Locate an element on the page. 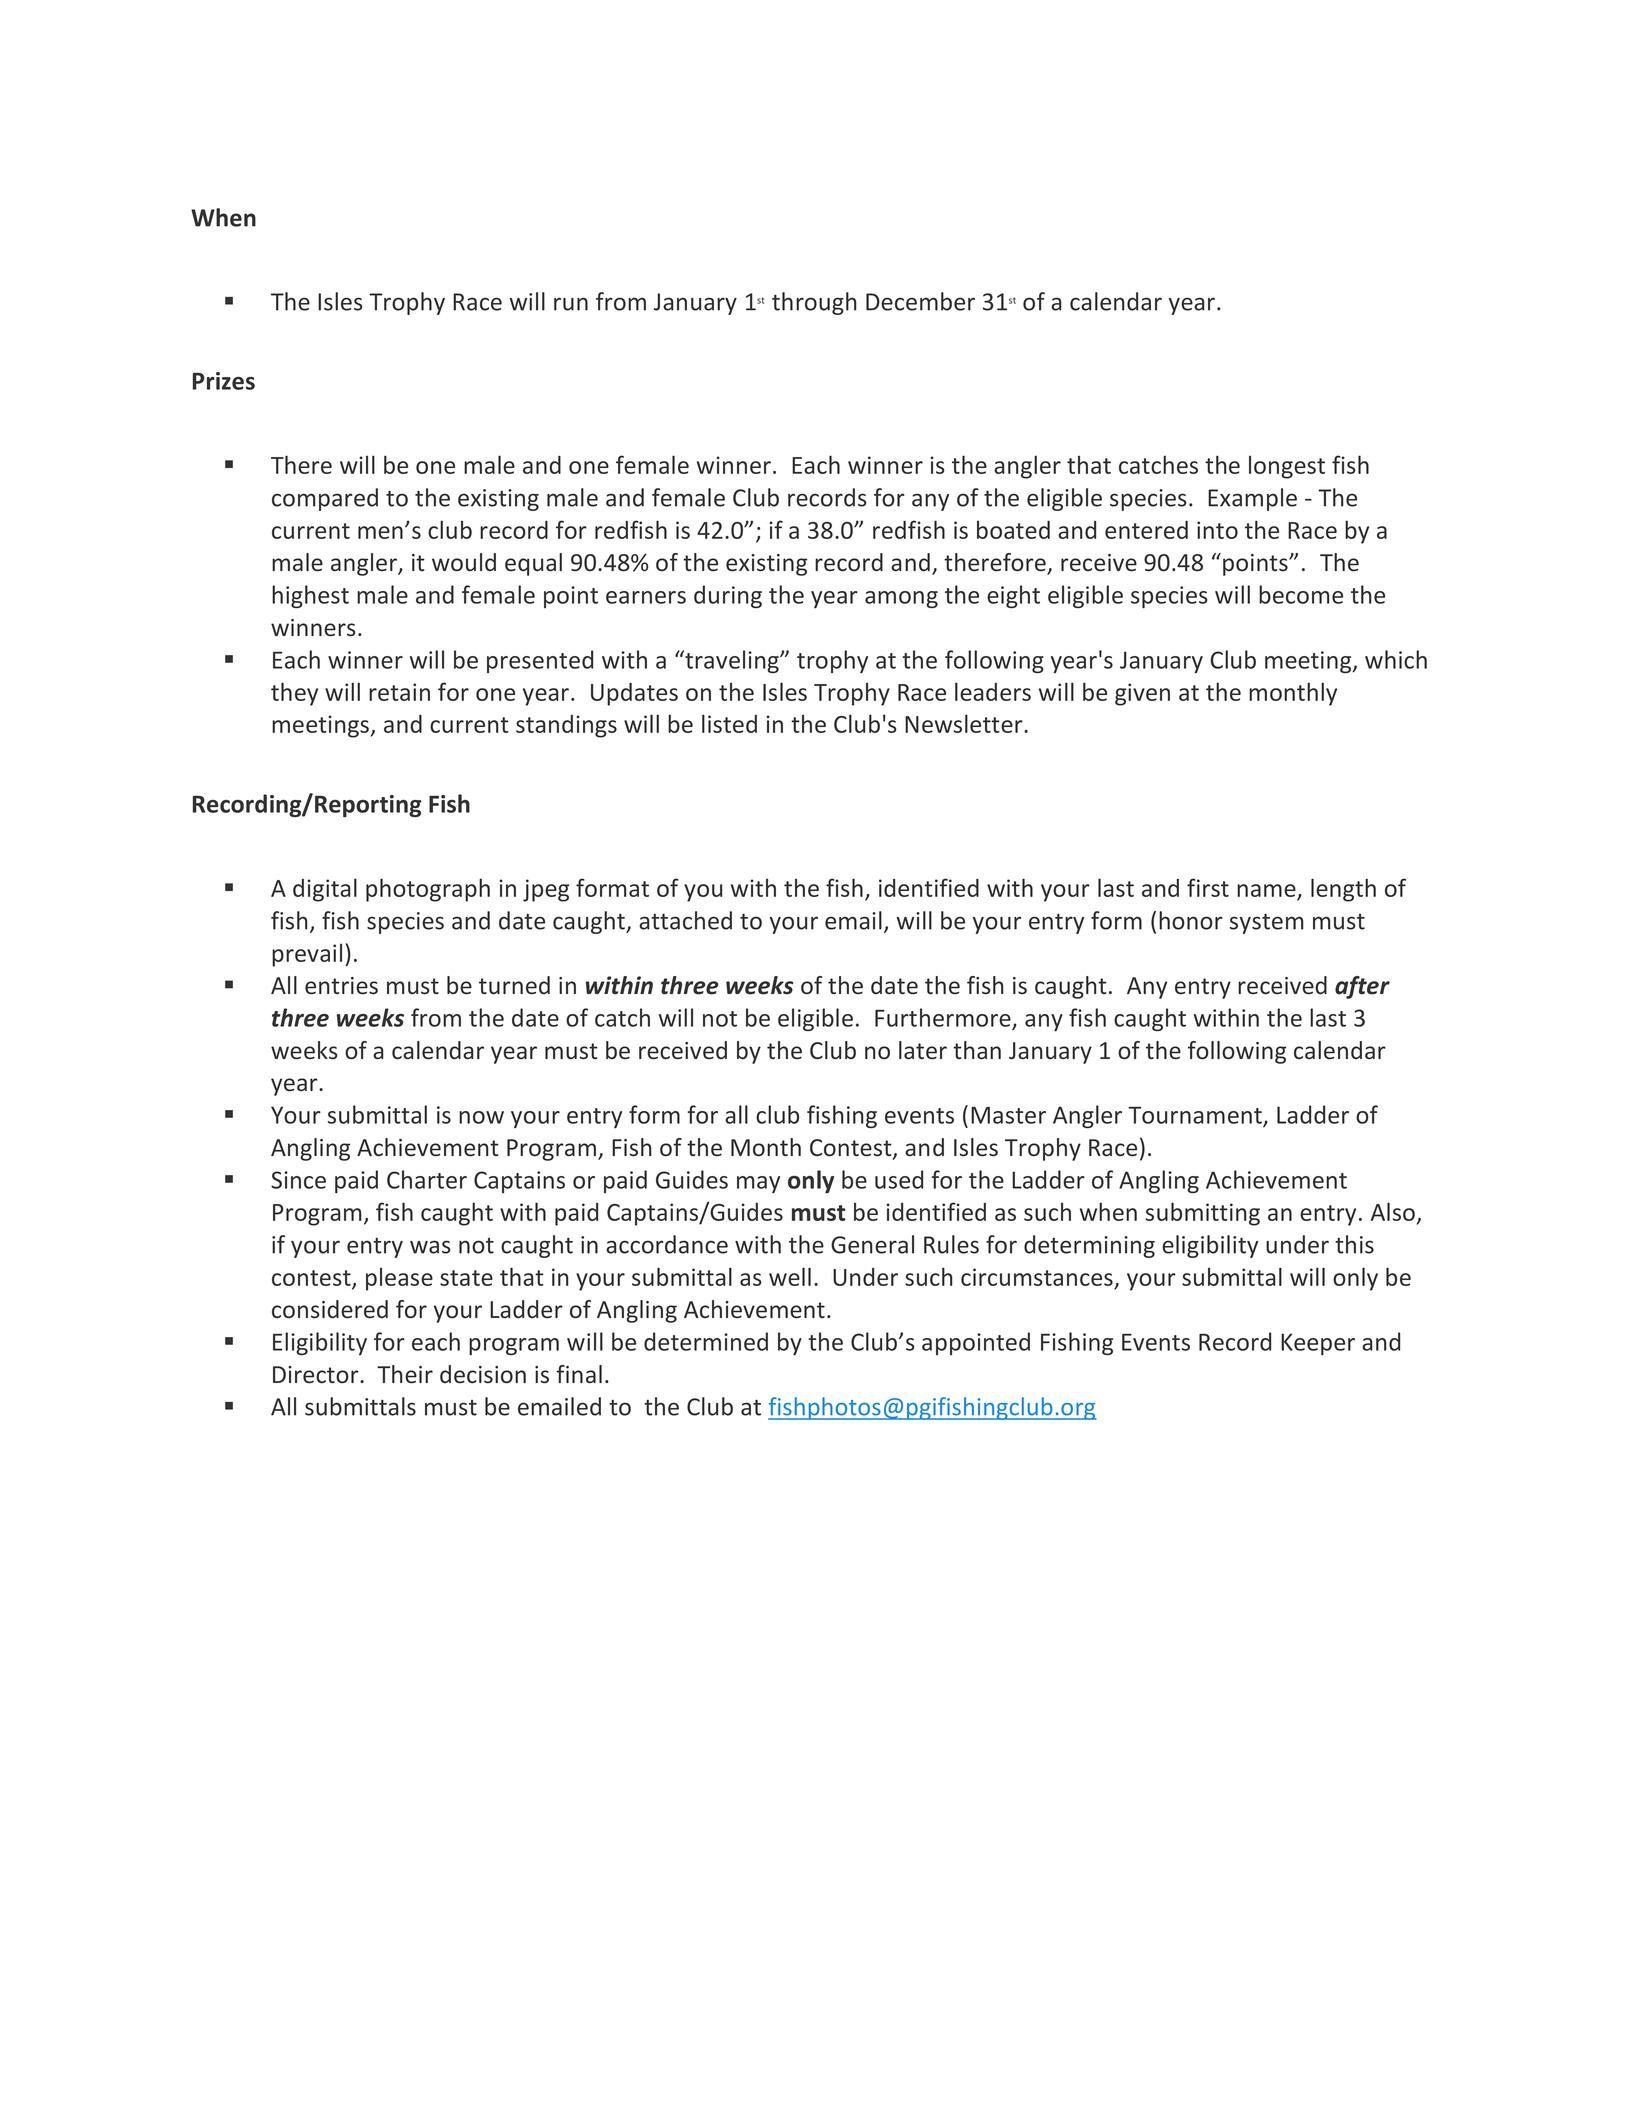 The image size is (1625, 2103). Keeper is located at coordinates (1318, 1344).
